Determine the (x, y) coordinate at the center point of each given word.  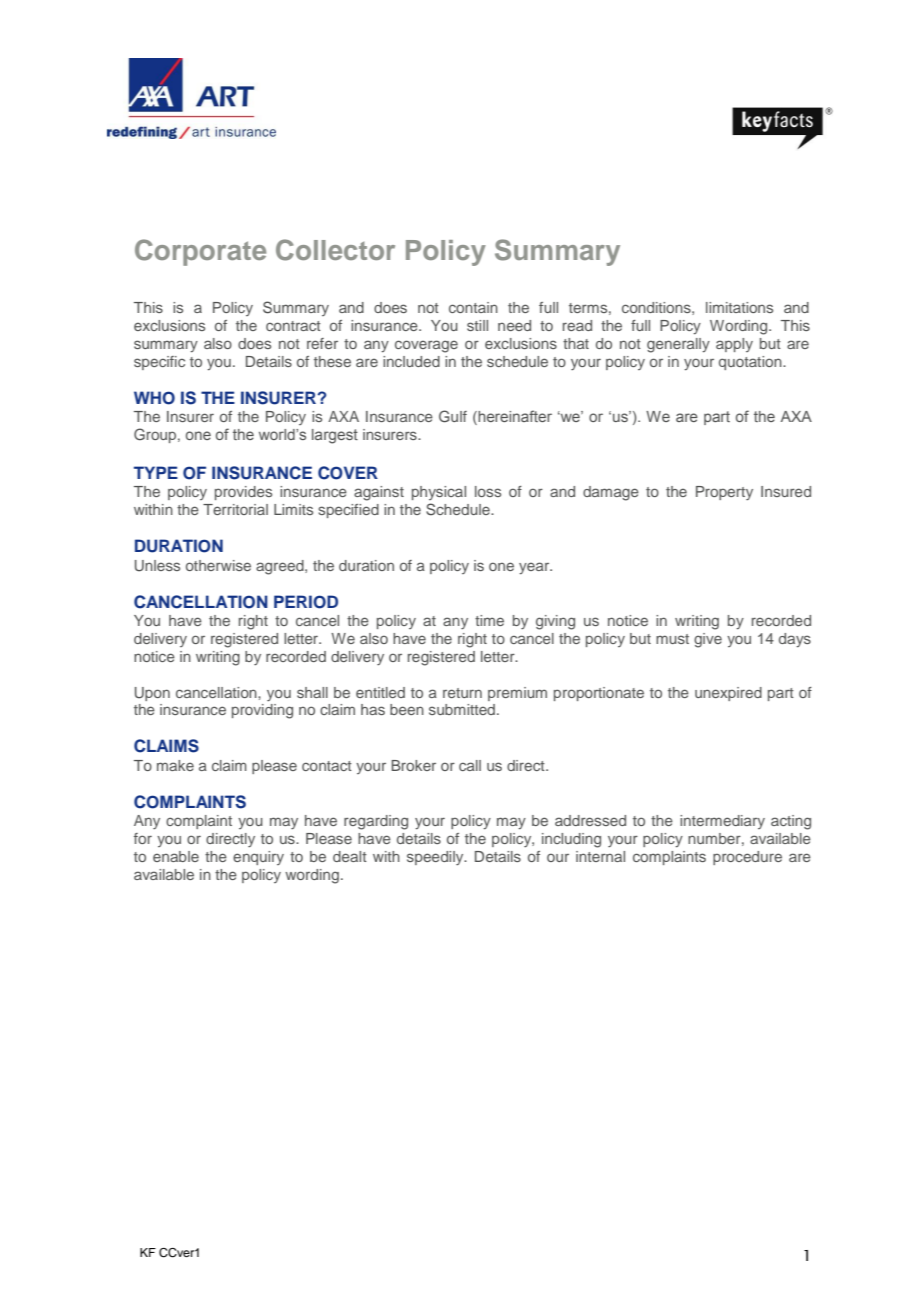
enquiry (258, 858)
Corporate (200, 252)
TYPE (156, 472)
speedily (436, 858)
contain (473, 307)
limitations (739, 307)
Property (724, 493)
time (489, 620)
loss (488, 491)
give (708, 640)
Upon (152, 694)
